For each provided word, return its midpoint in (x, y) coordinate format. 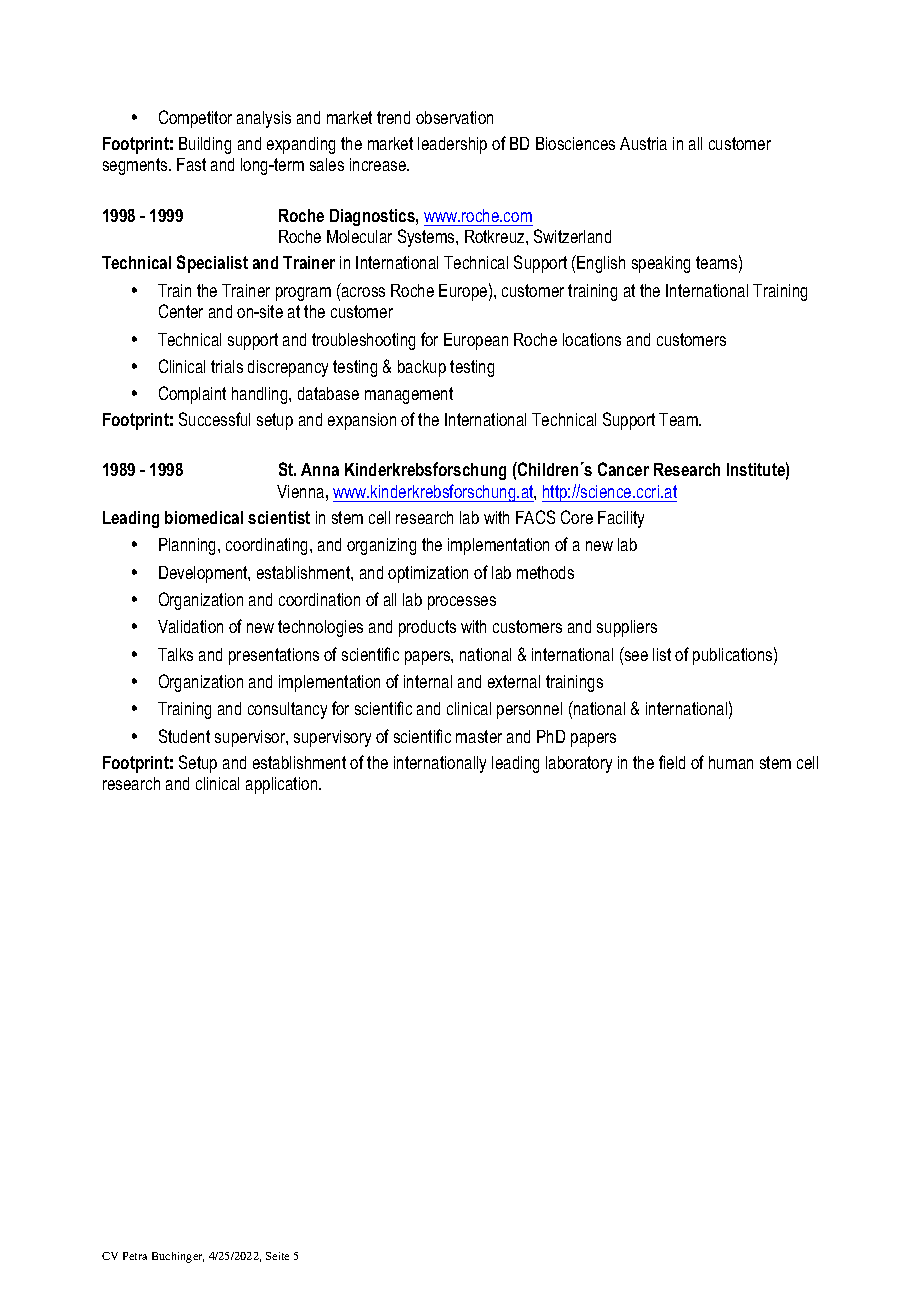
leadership (452, 145)
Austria (643, 143)
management (409, 395)
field (672, 762)
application (283, 785)
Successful (214, 419)
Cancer (623, 469)
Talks (175, 654)
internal (428, 681)
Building (205, 145)
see (635, 656)
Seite (277, 1256)
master (479, 736)
